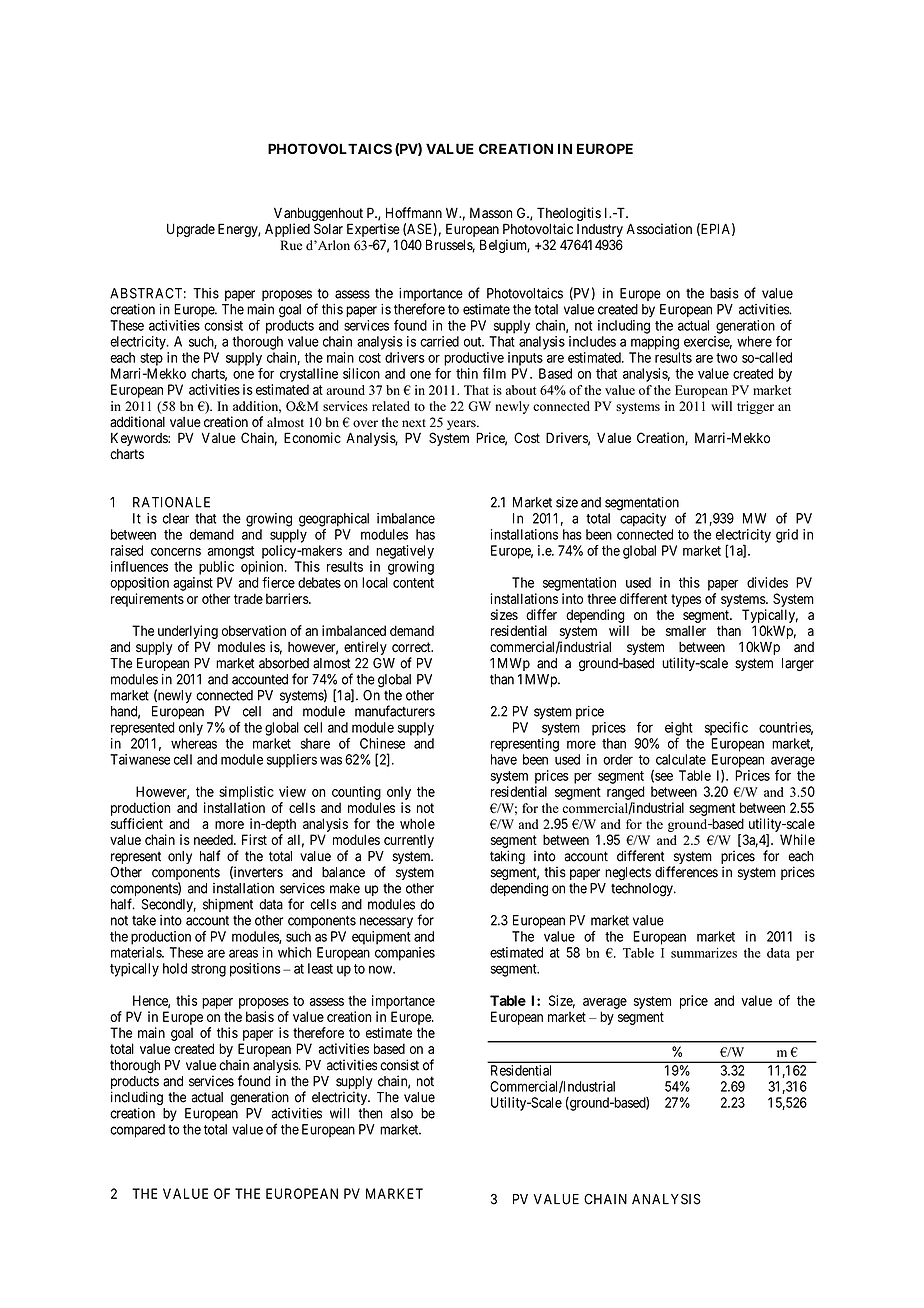 This page has width=924, height=1308. What do you see at coordinates (191, 230) in the page?
I see `Upgrade` at bounding box center [191, 230].
